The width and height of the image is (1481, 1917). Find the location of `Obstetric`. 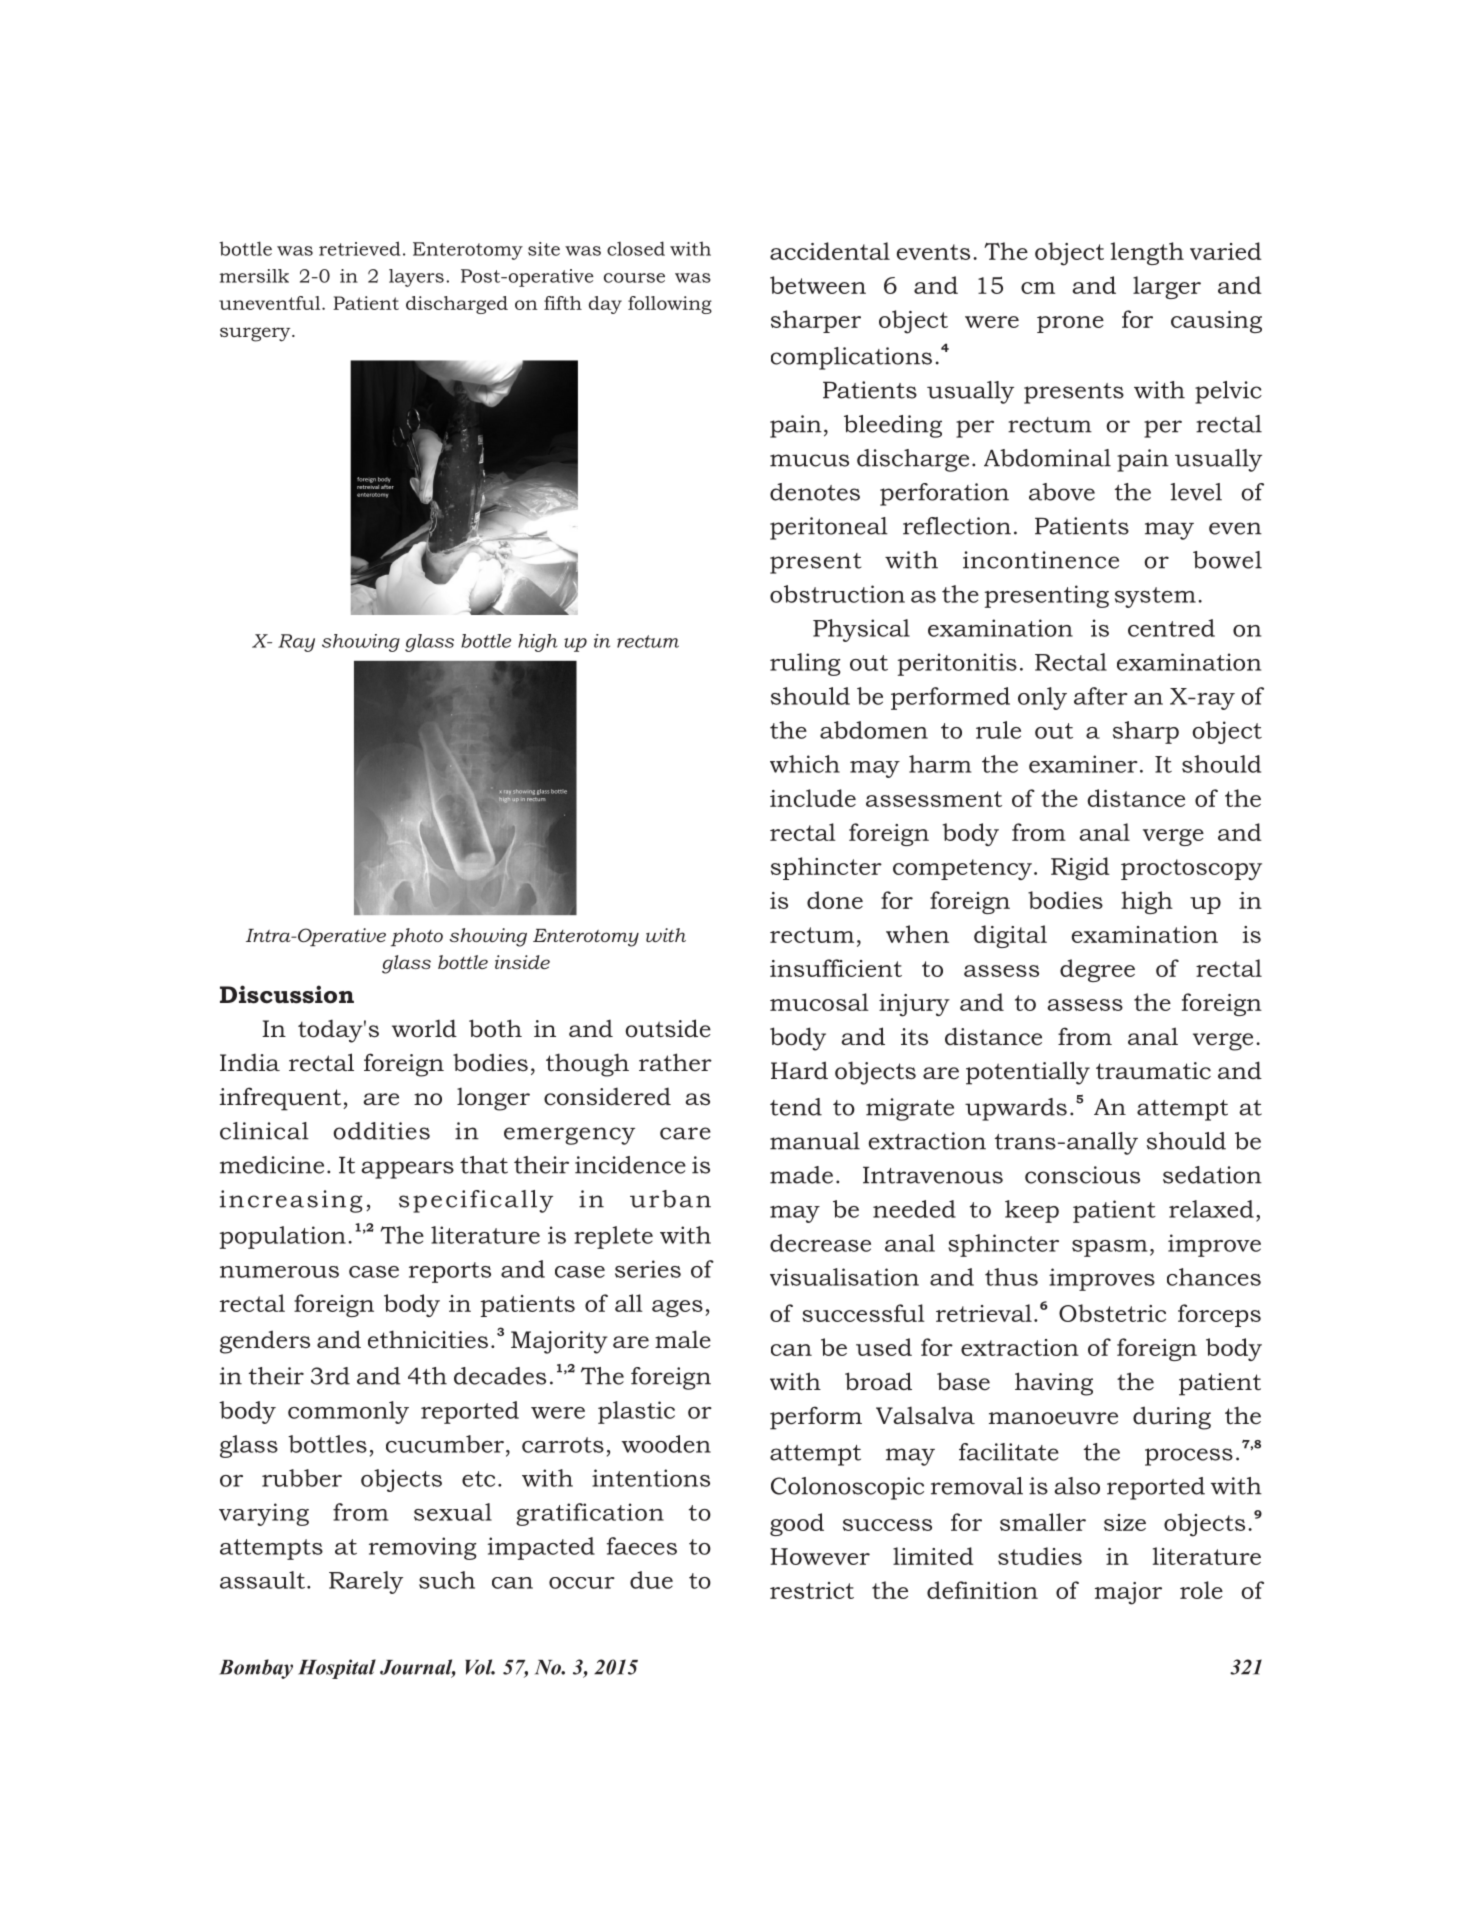

Obstetric is located at coordinates (1112, 1313).
